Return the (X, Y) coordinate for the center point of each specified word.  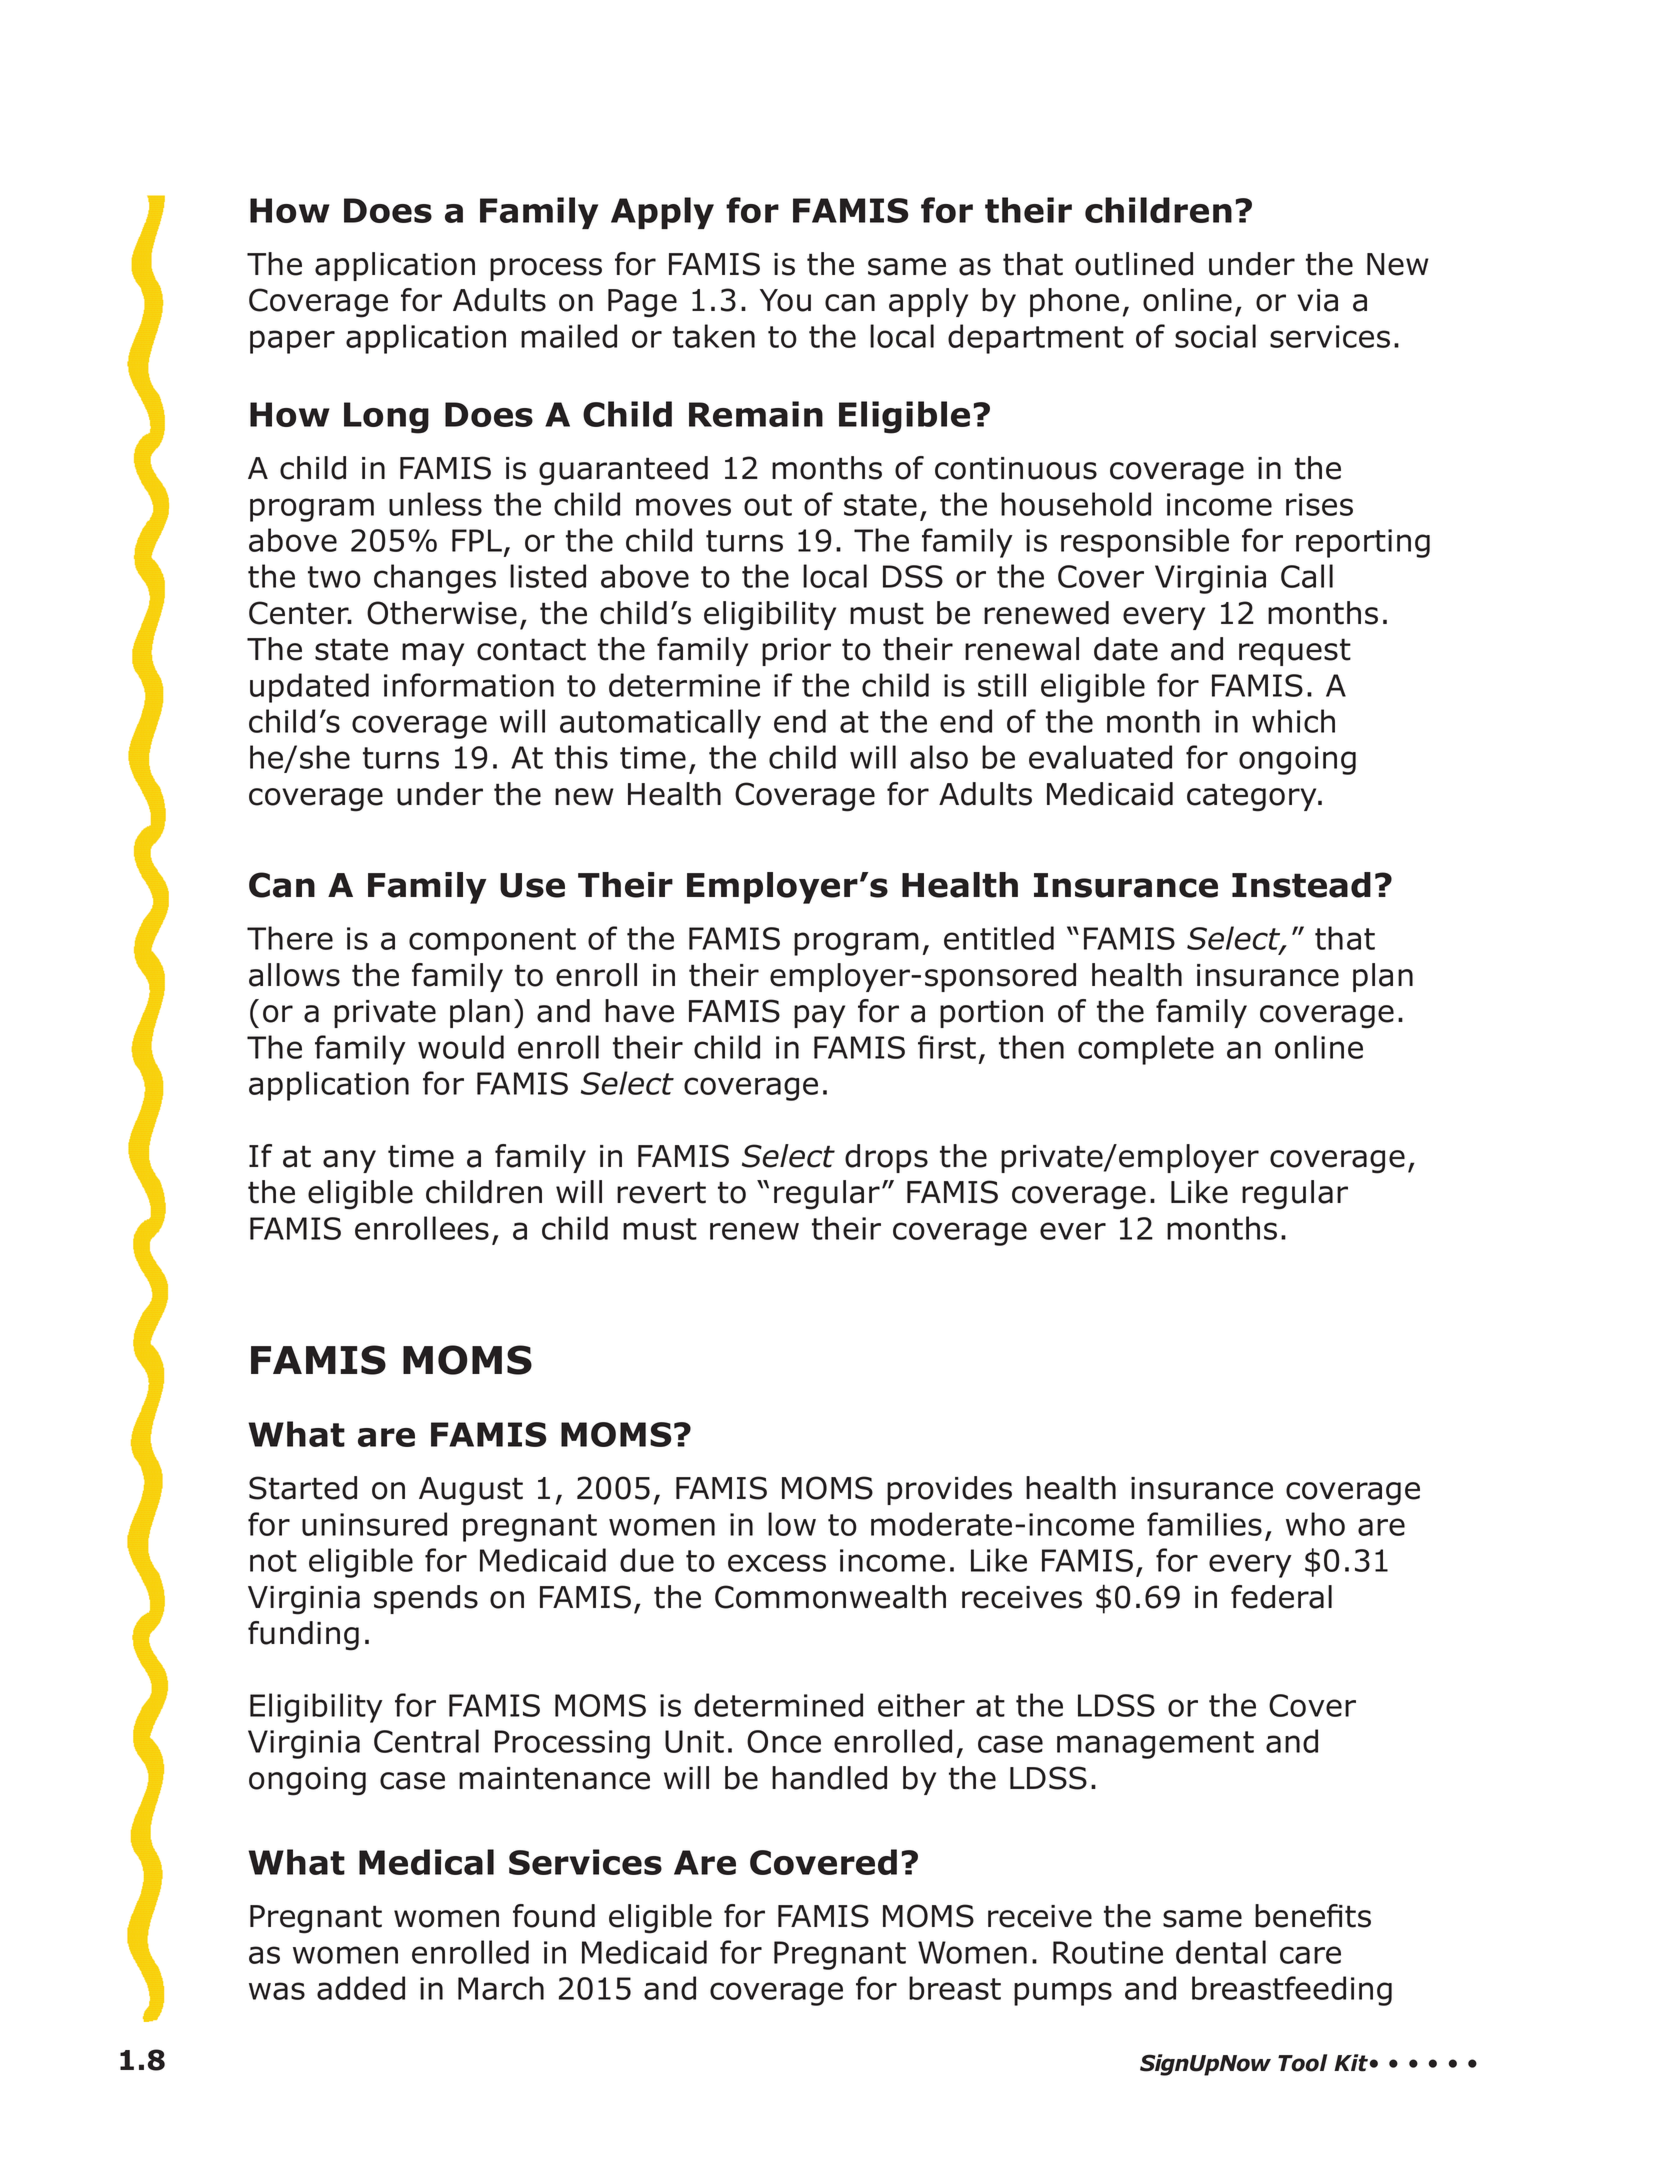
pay (819, 1016)
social (1215, 336)
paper (292, 342)
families (1204, 1524)
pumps (1063, 1994)
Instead (1301, 885)
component (492, 942)
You (785, 300)
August (471, 1491)
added (361, 1988)
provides (949, 1490)
